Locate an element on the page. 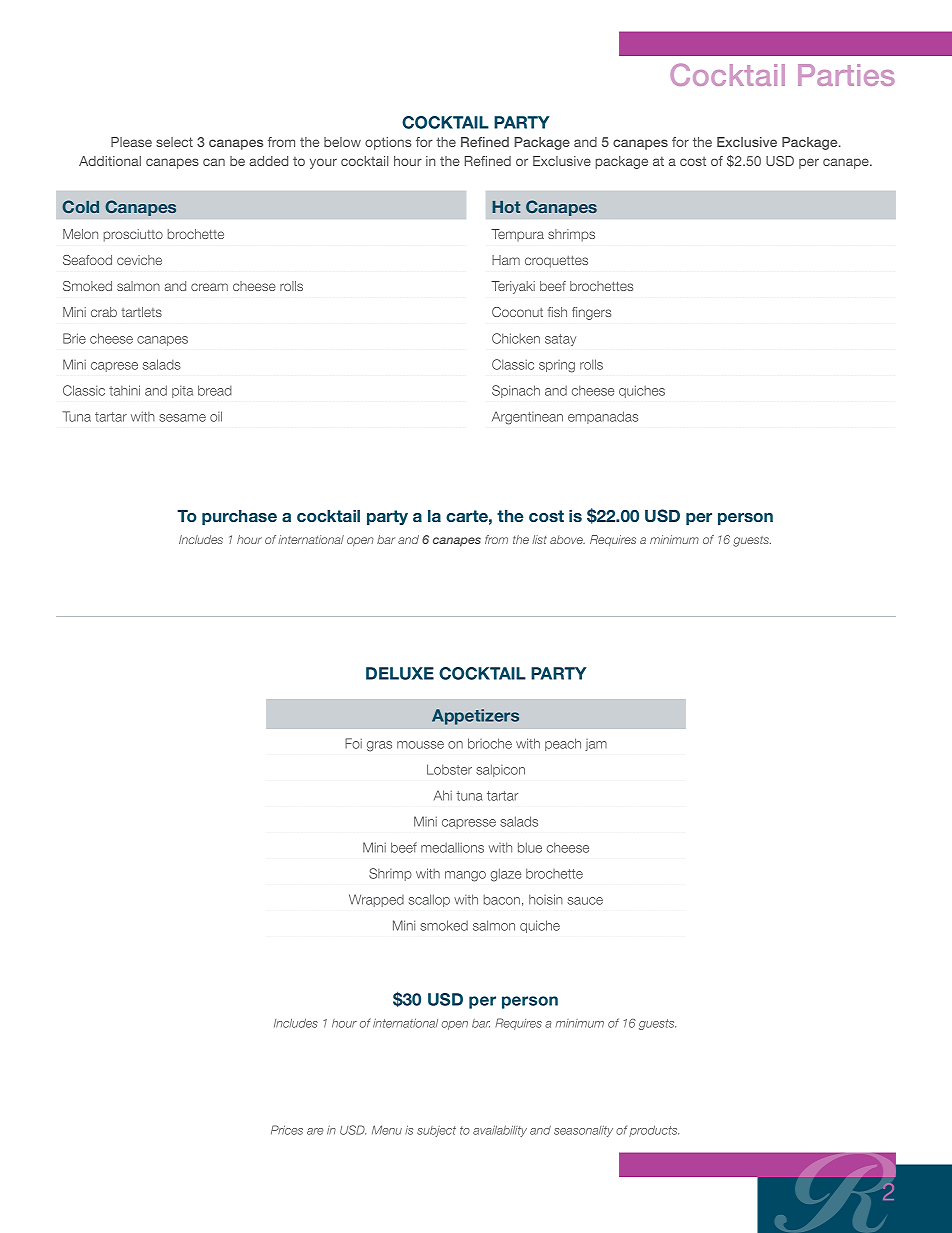  options is located at coordinates (388, 143).
